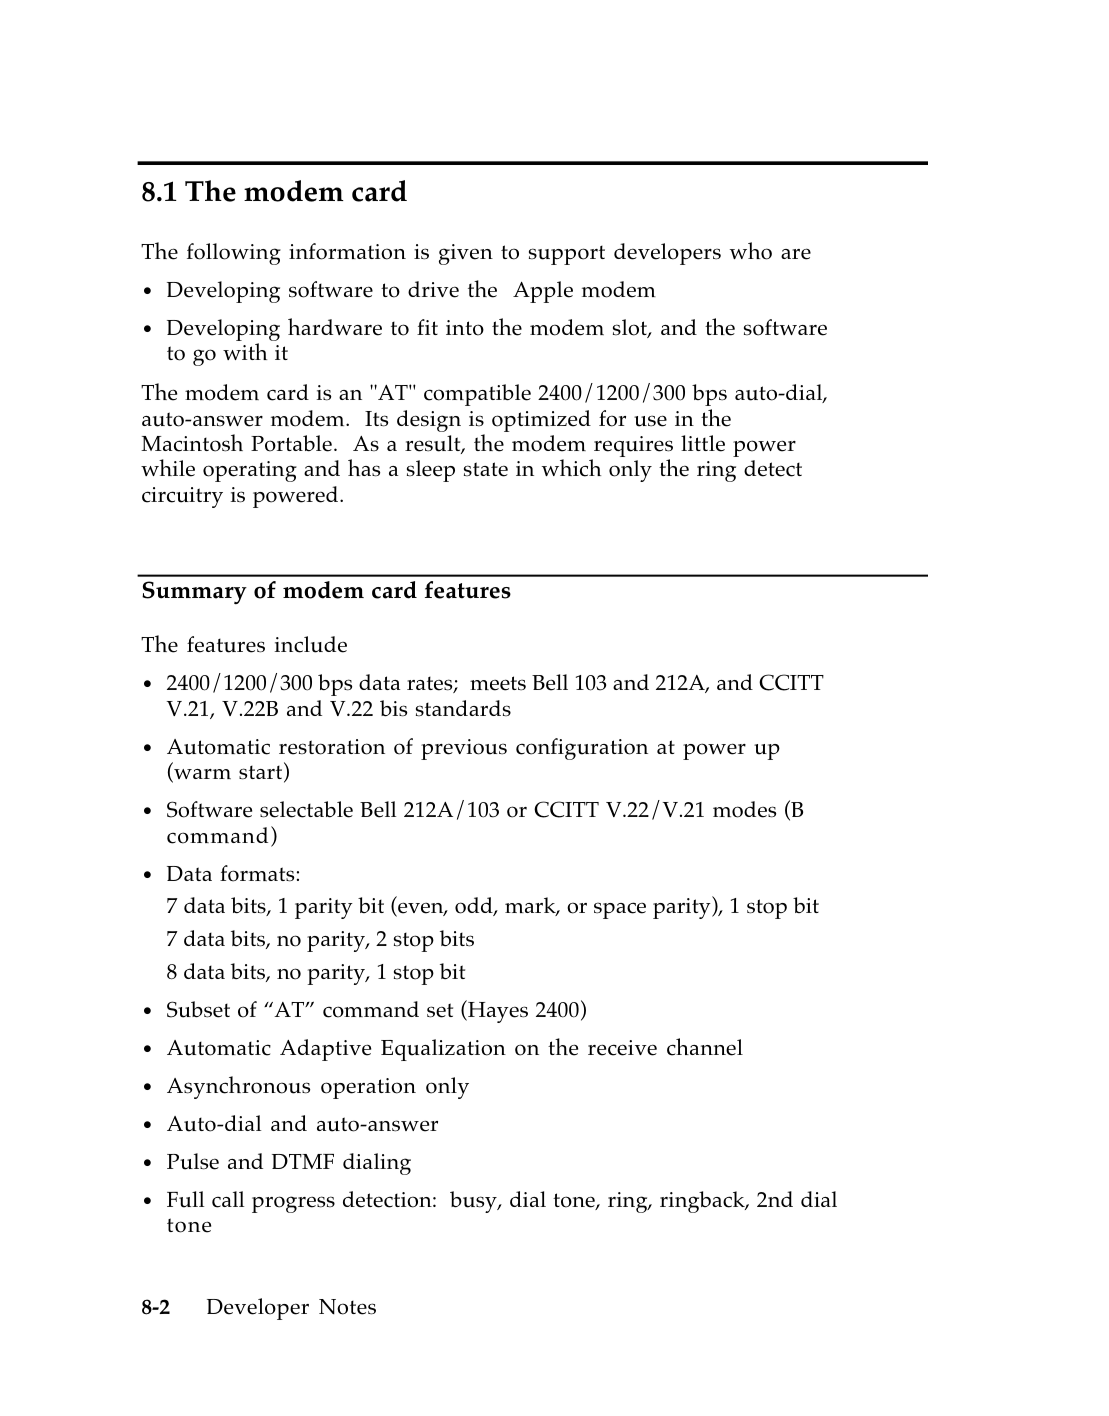 The height and width of the screenshot is (1416, 1109). What do you see at coordinates (228, 1199) in the screenshot?
I see `call` at bounding box center [228, 1199].
